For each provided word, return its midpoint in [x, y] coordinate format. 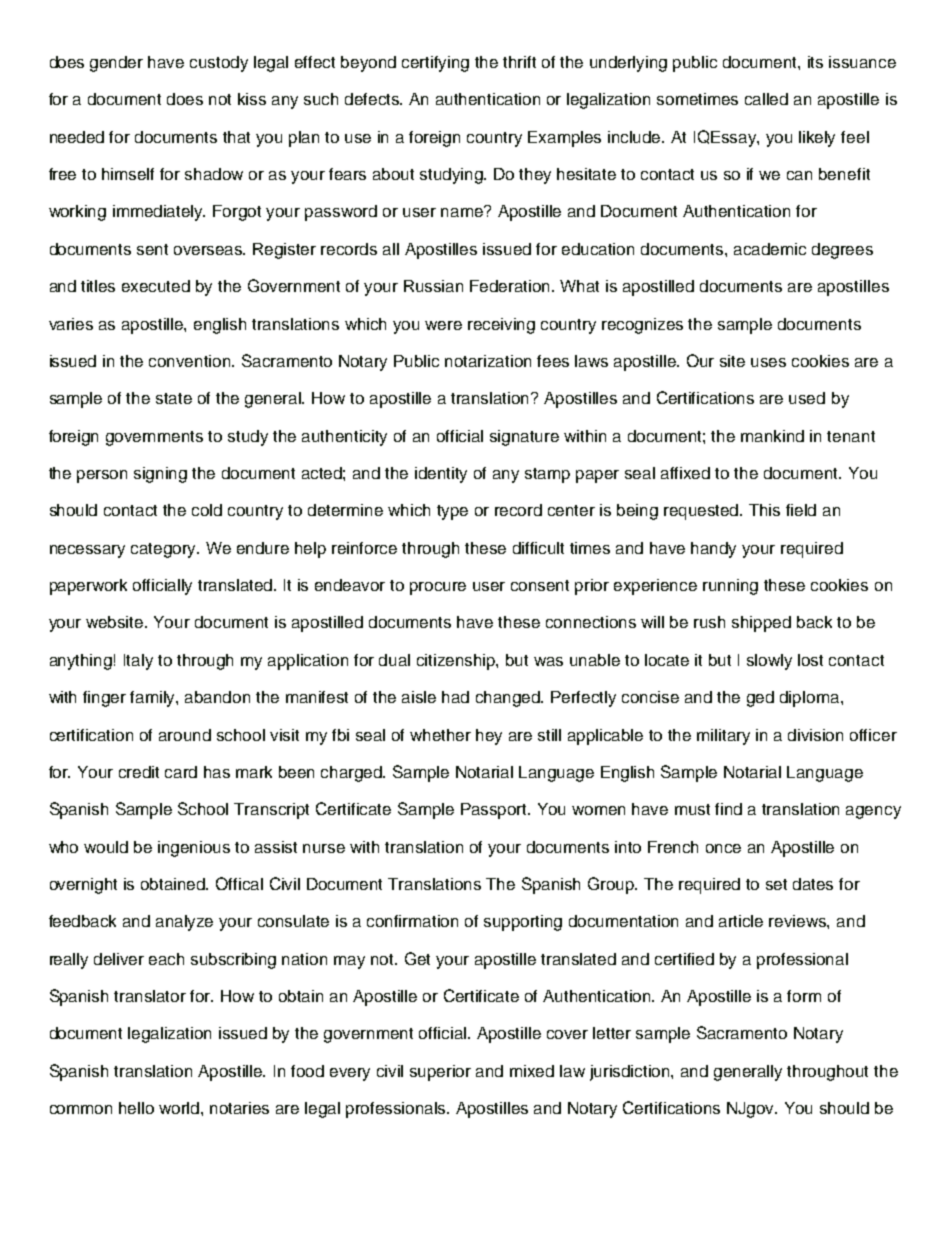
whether [440, 735]
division [815, 735]
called [766, 99]
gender [116, 64]
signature [524, 438]
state [174, 398]
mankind [772, 436]
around [185, 735]
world [180, 1108]
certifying [435, 64]
